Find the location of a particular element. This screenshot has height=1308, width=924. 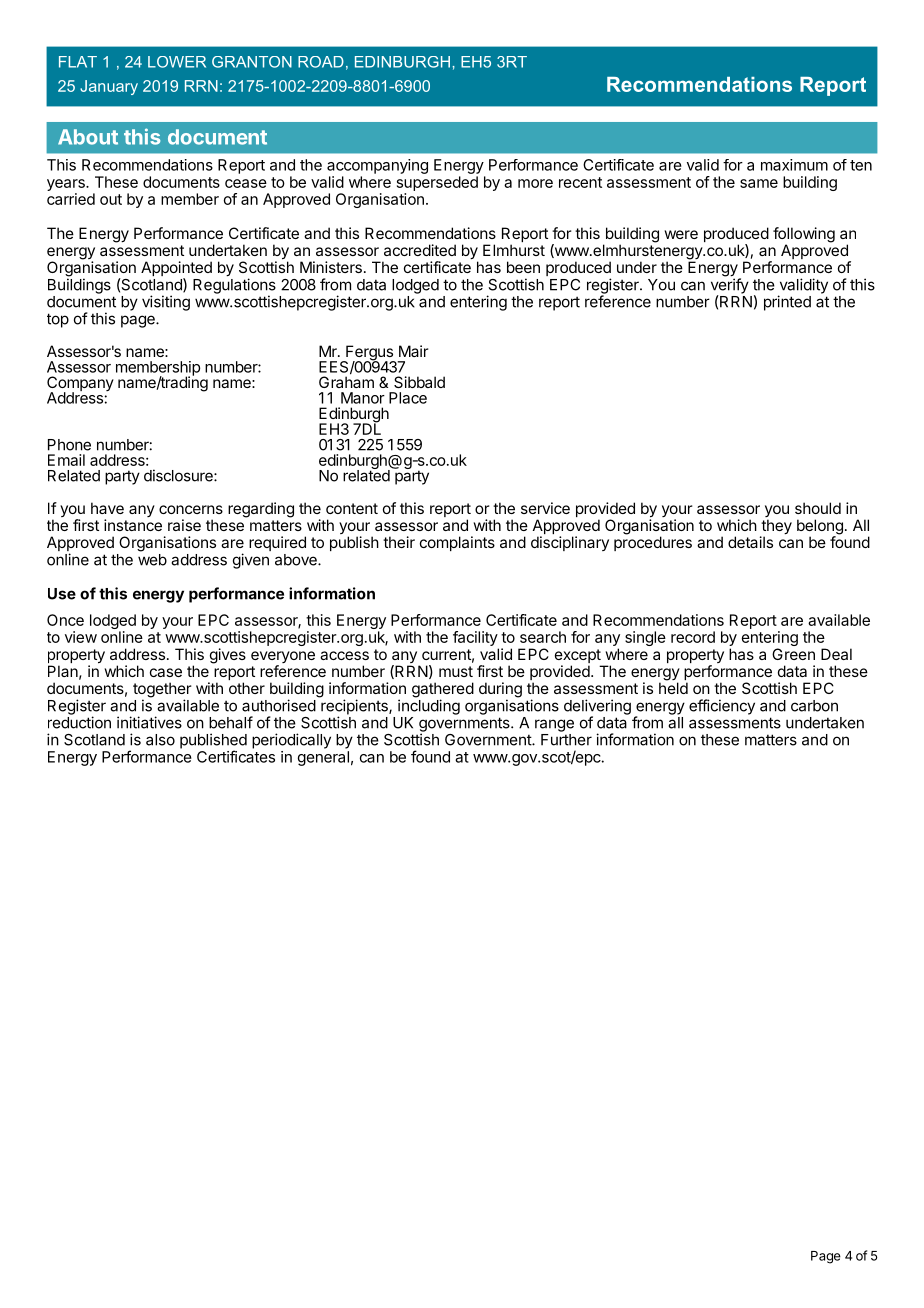

ROAD is located at coordinates (321, 62).
